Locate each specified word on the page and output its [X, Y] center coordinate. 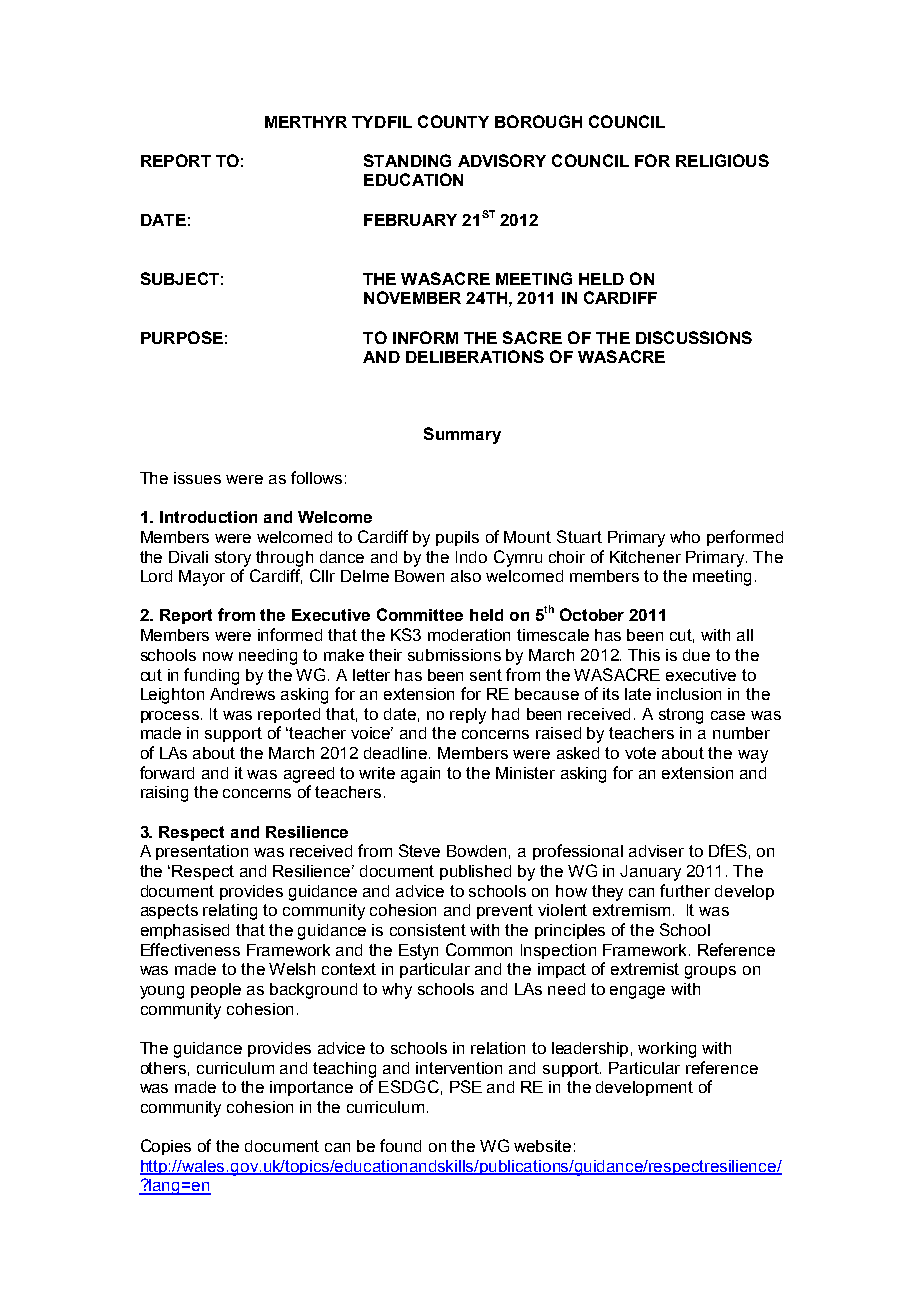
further [685, 890]
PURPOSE [182, 337]
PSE [466, 1086]
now [218, 656]
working [667, 1050]
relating [230, 912]
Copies [166, 1147]
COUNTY [453, 121]
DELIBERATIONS [475, 356]
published [475, 872]
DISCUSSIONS [694, 337]
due [696, 655]
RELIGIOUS [722, 160]
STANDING [407, 160]
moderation [469, 635]
